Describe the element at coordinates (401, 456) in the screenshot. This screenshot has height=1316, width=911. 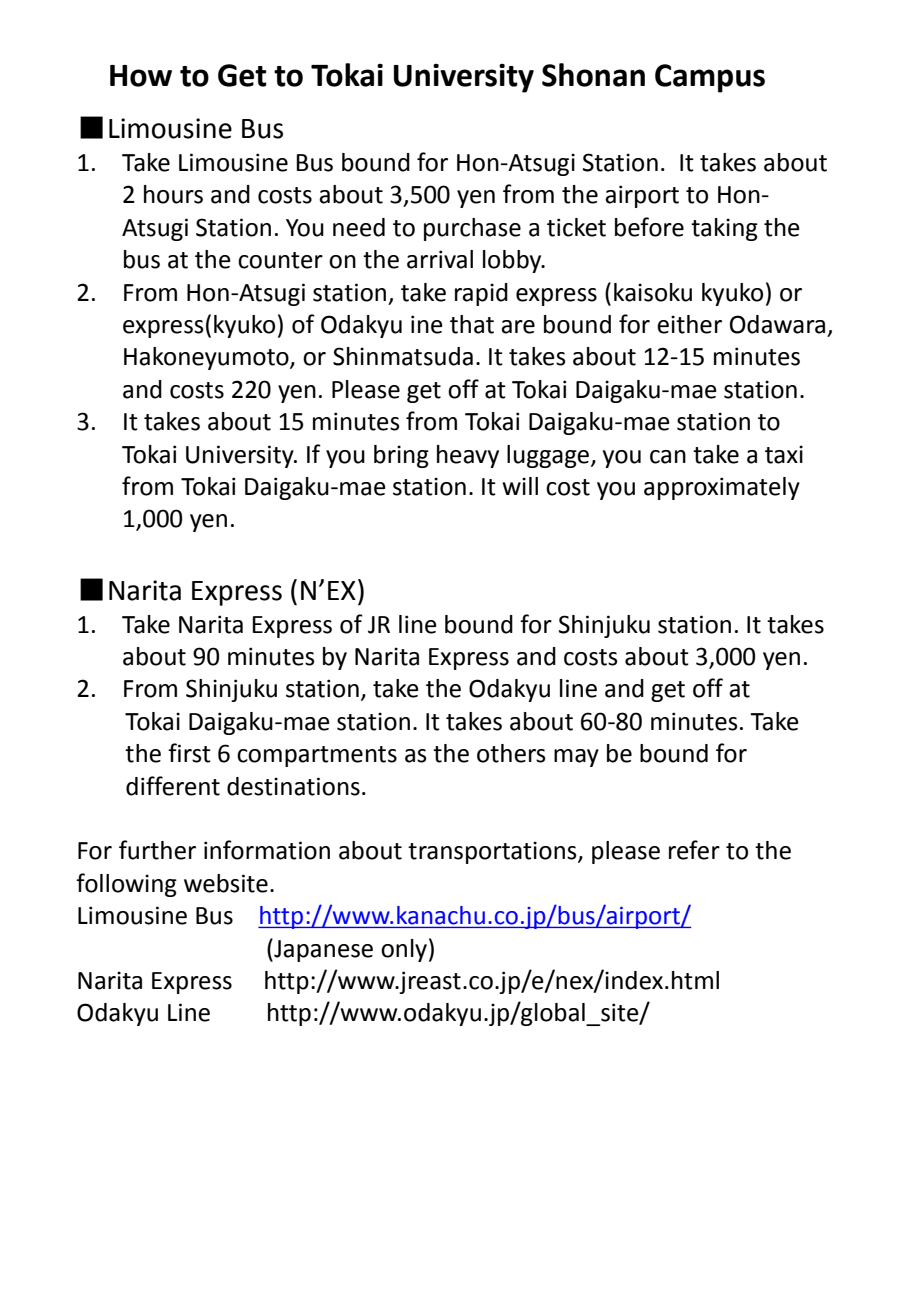
I see `bring` at that location.
